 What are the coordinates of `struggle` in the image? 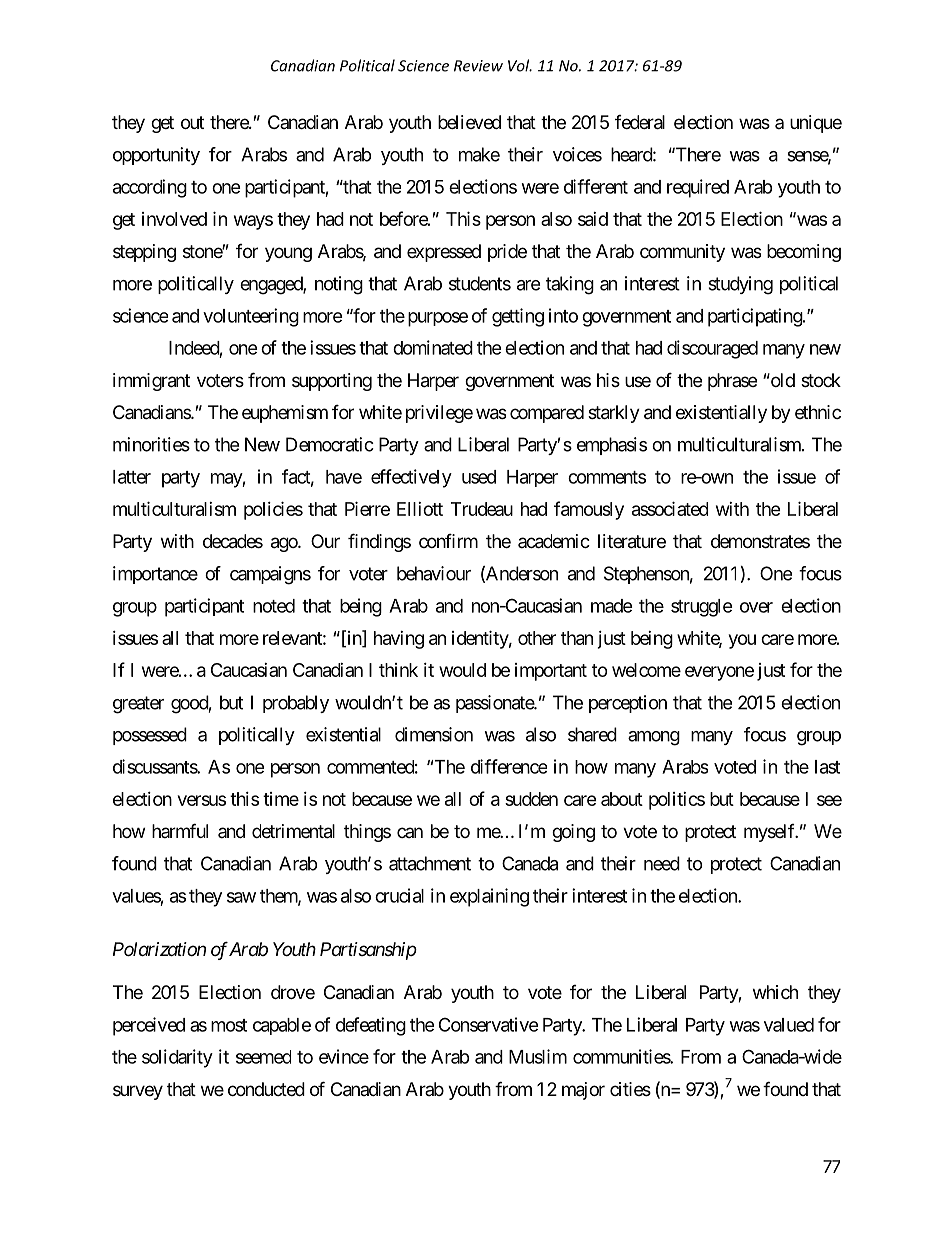 It's located at (702, 608).
